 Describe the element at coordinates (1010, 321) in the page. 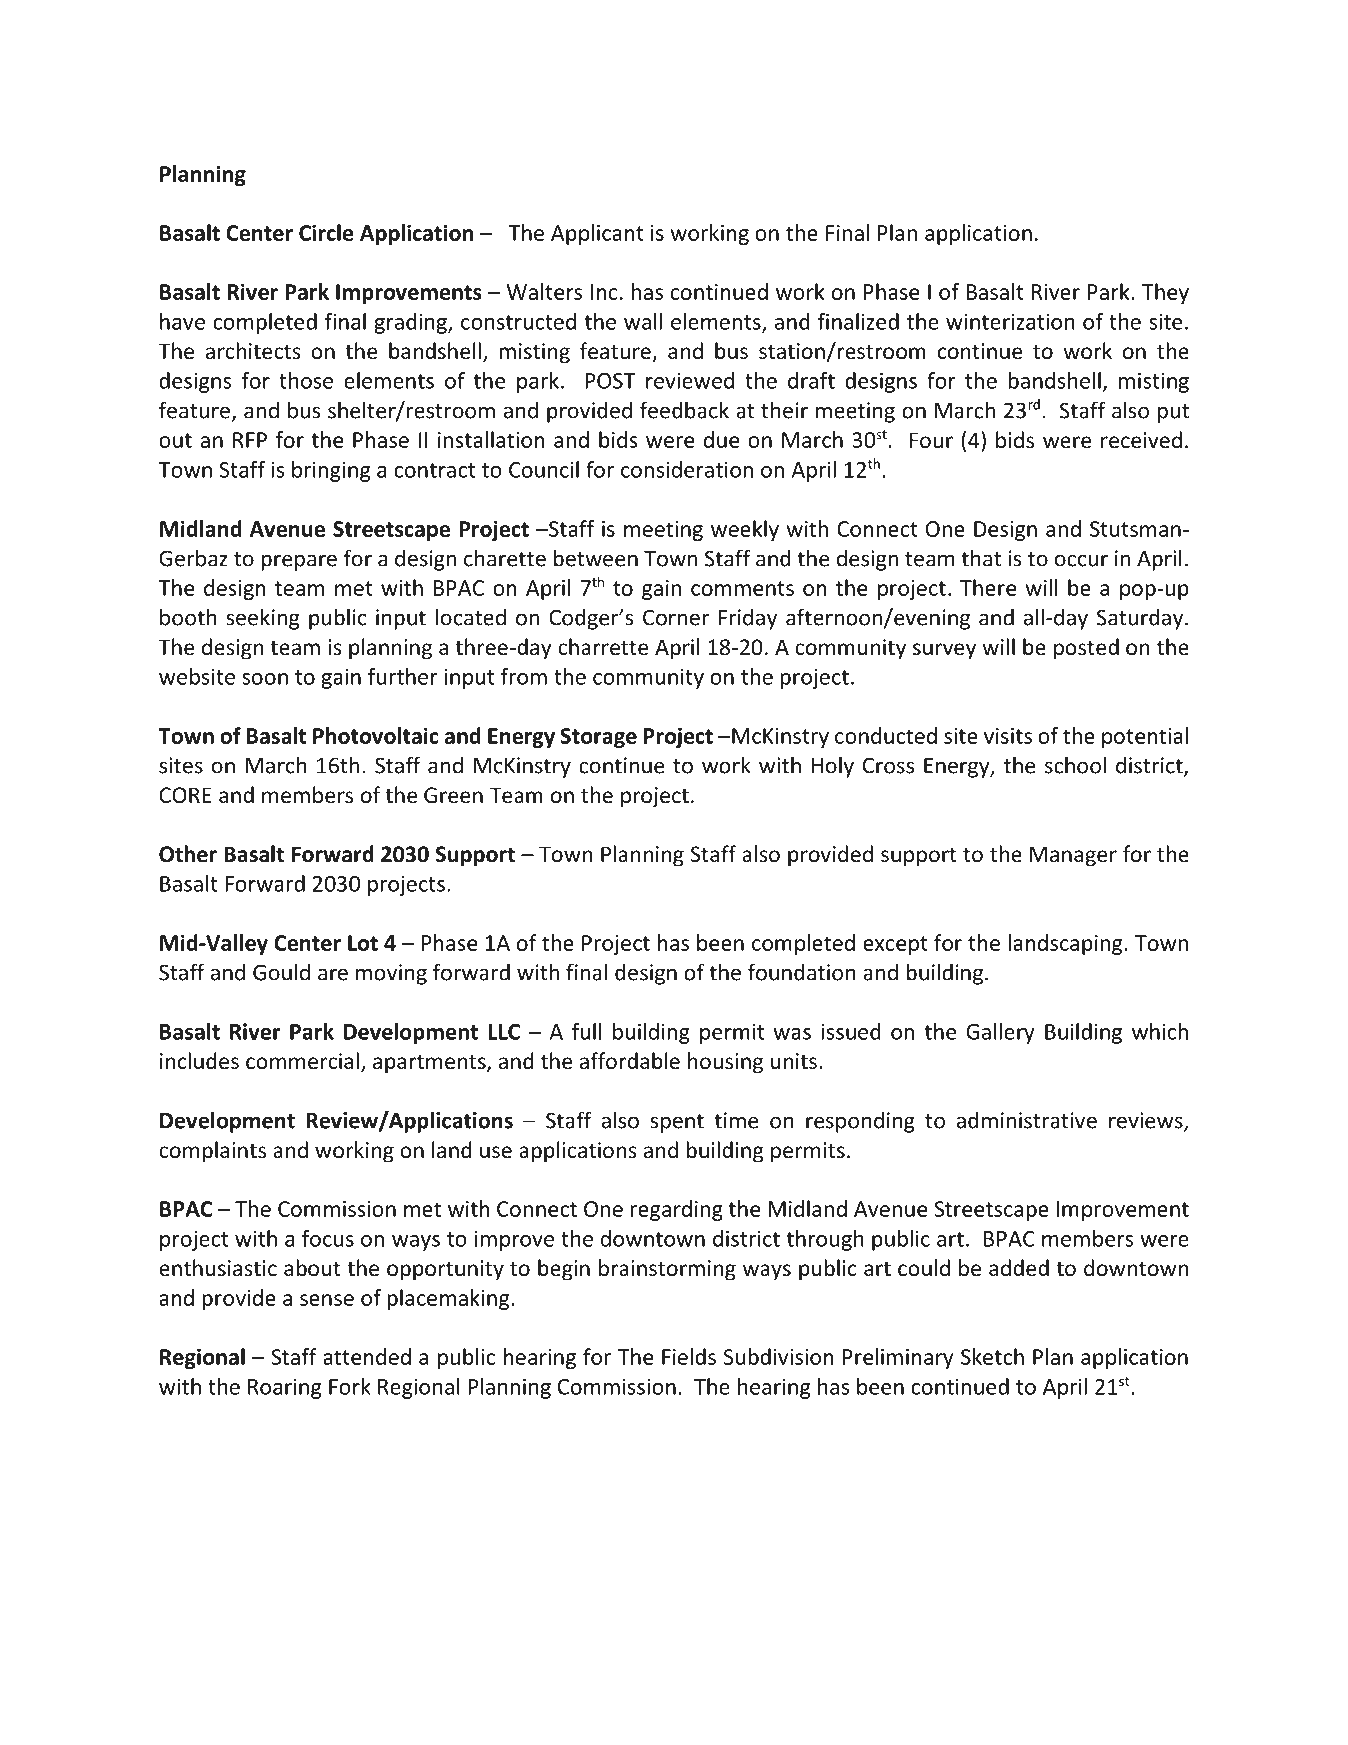

I see `winterization` at that location.
